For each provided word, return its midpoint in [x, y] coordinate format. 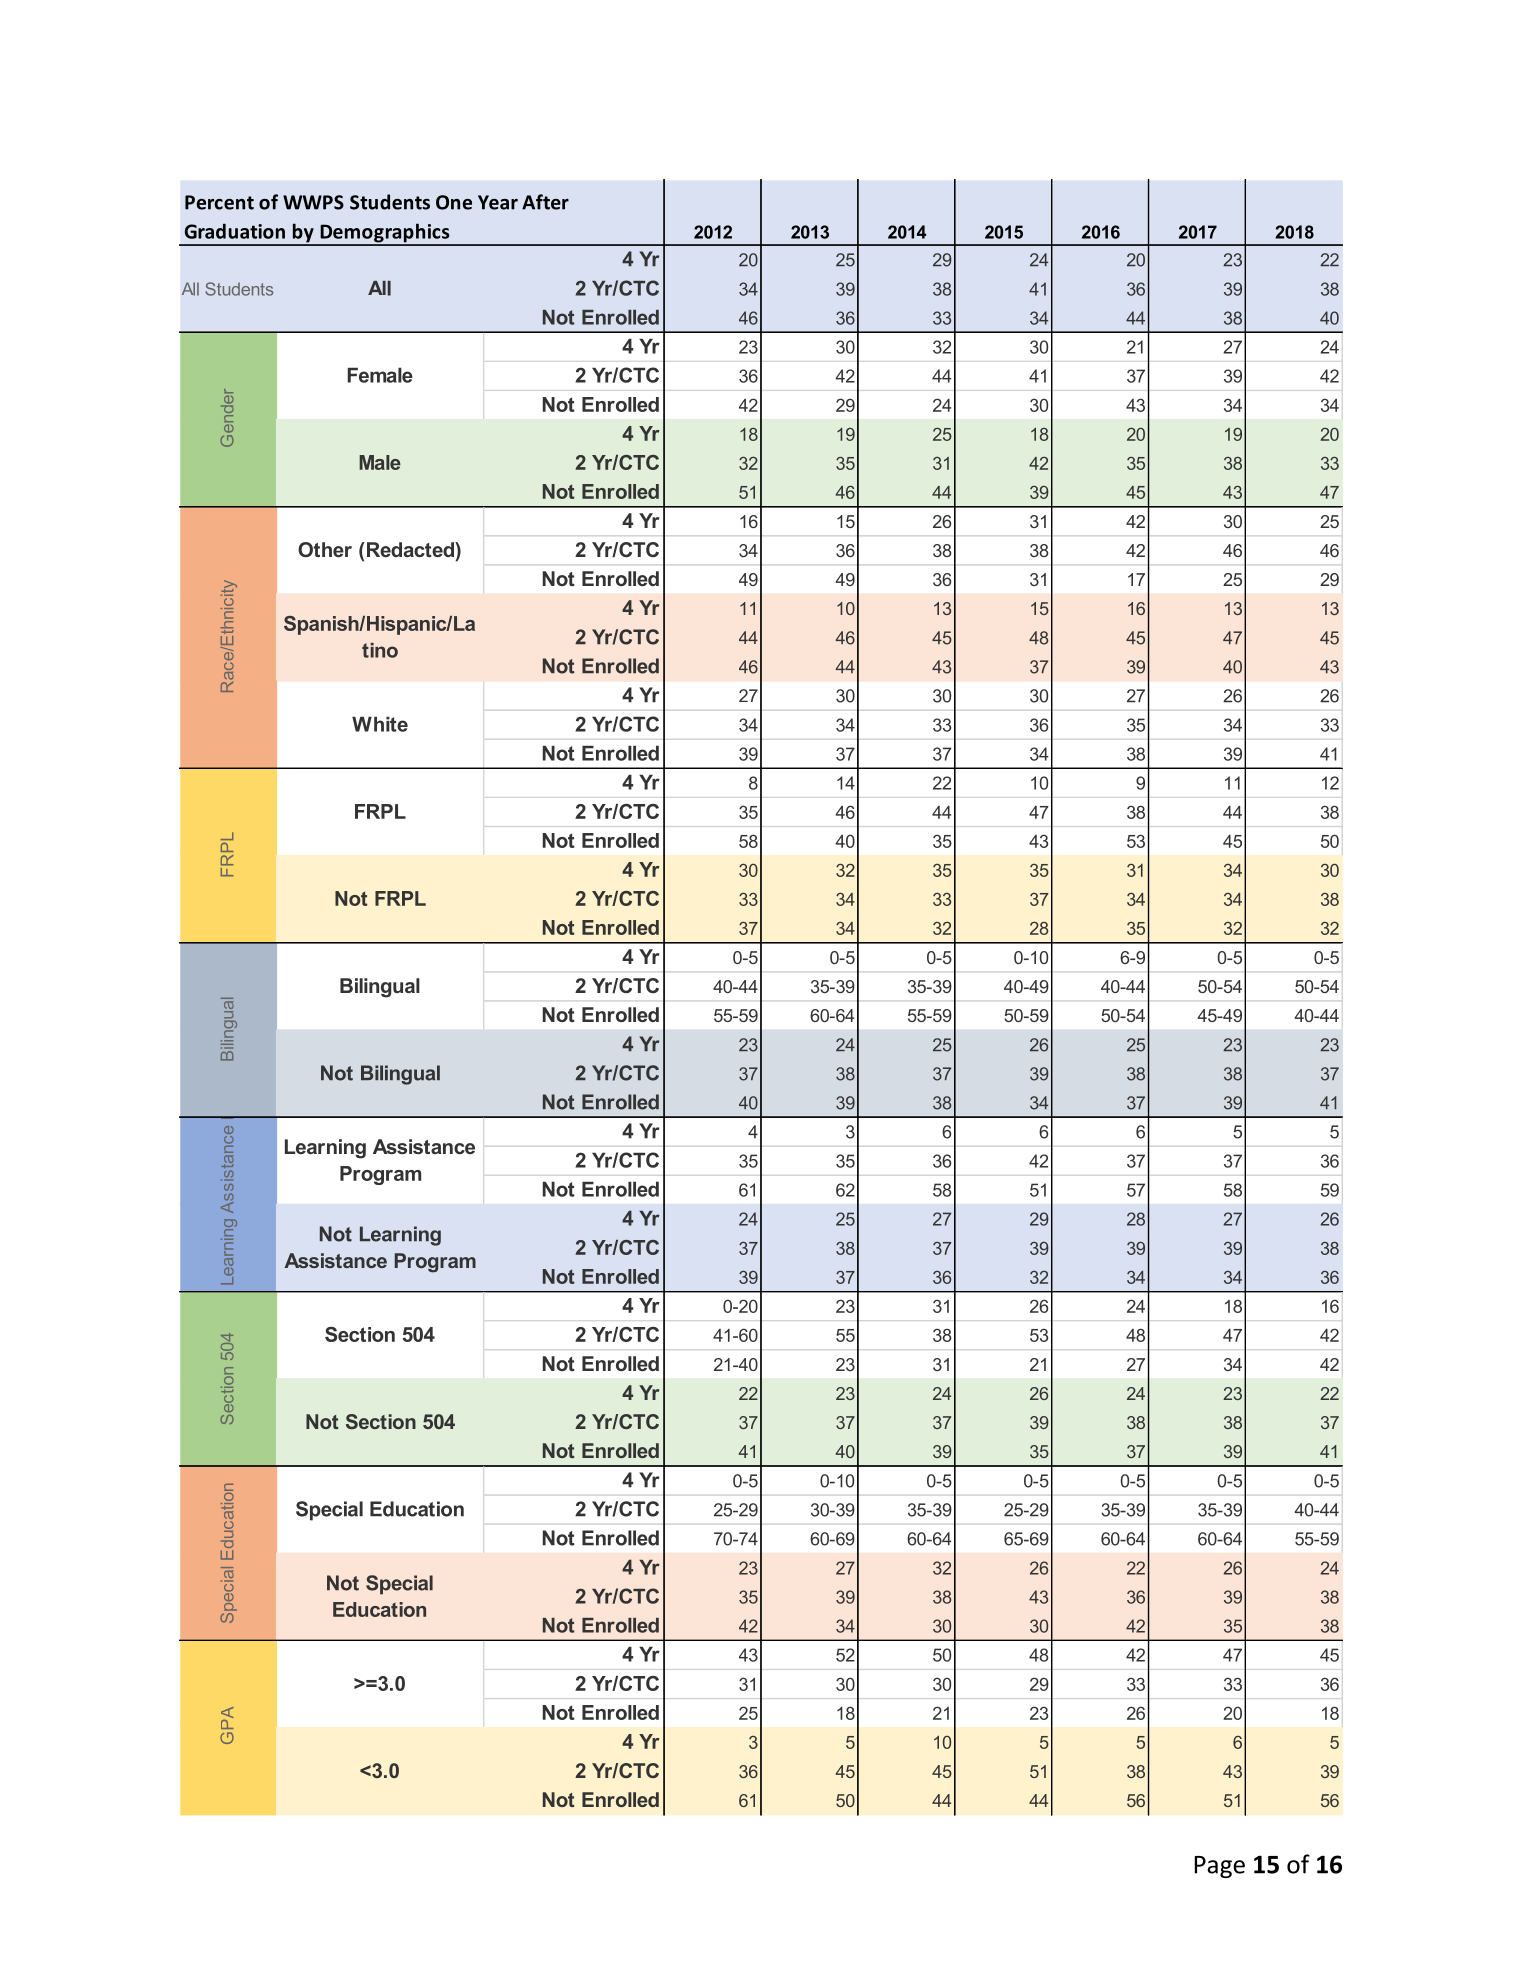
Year [498, 202]
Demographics [385, 234]
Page [1220, 1867]
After [545, 202]
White [380, 724]
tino [380, 650]
